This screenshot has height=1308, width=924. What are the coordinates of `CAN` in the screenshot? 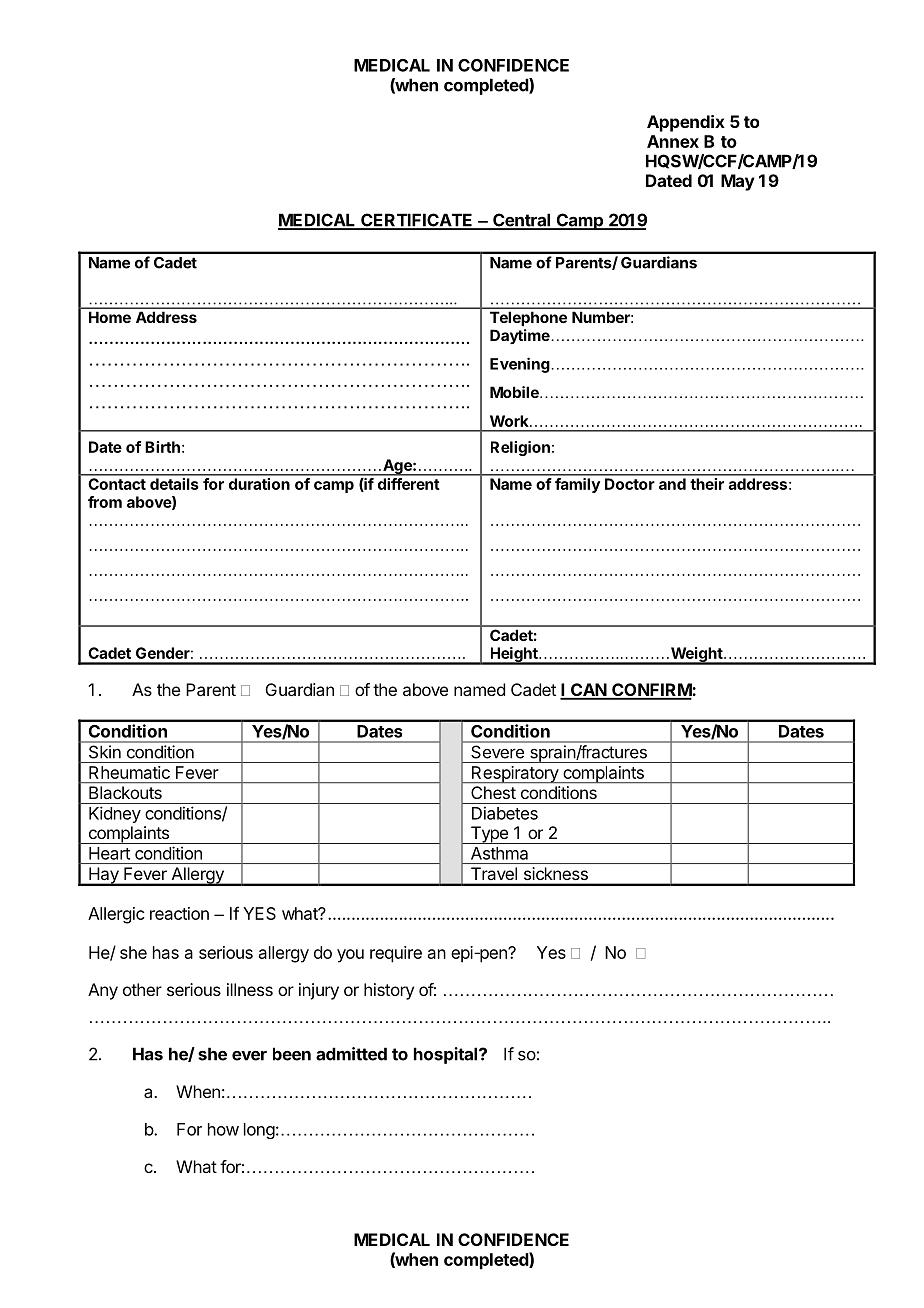 It's located at (588, 691).
